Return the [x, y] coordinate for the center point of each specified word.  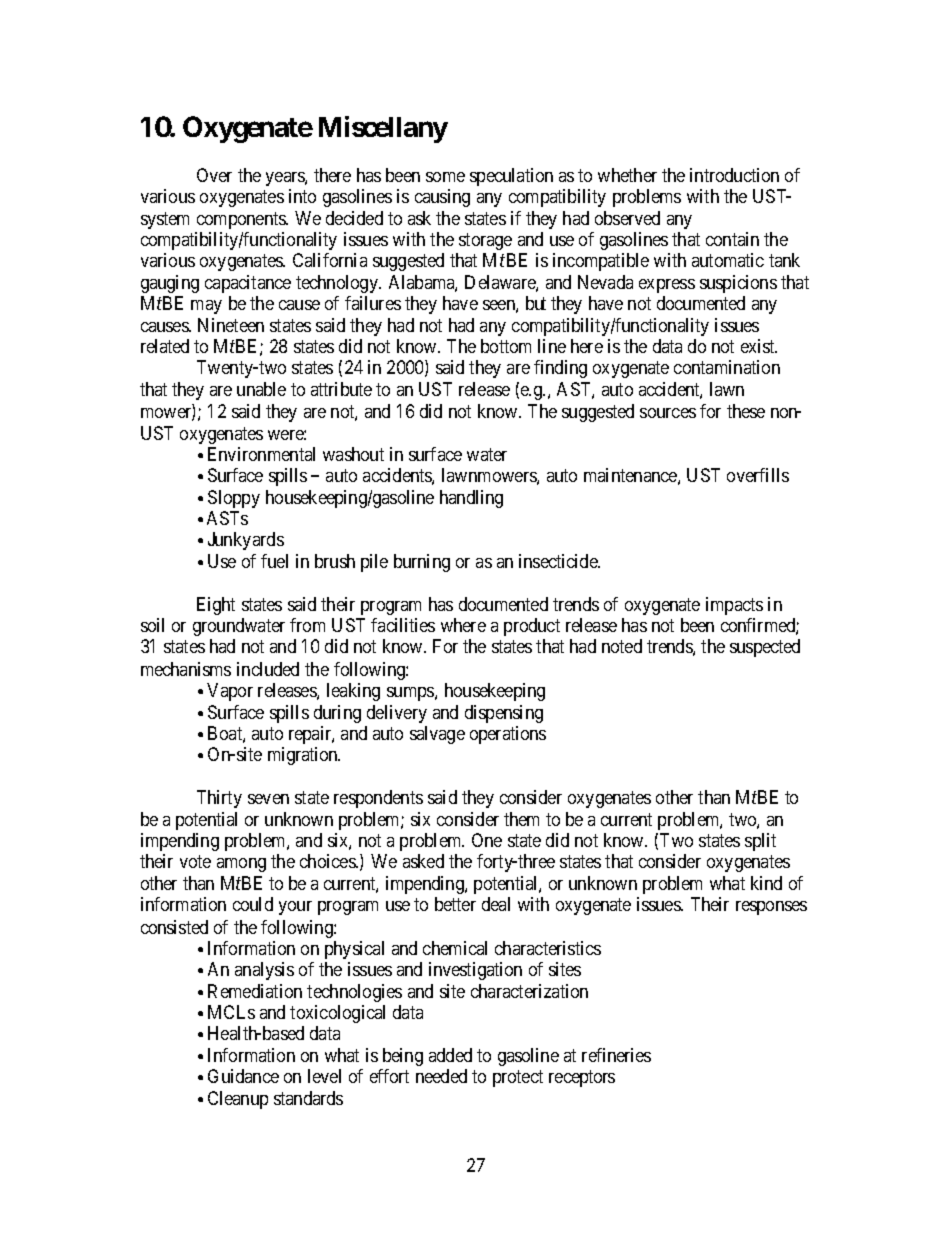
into [302, 196]
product [532, 627]
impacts [734, 606]
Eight [216, 606]
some [445, 177]
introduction [734, 175]
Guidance [243, 1076]
